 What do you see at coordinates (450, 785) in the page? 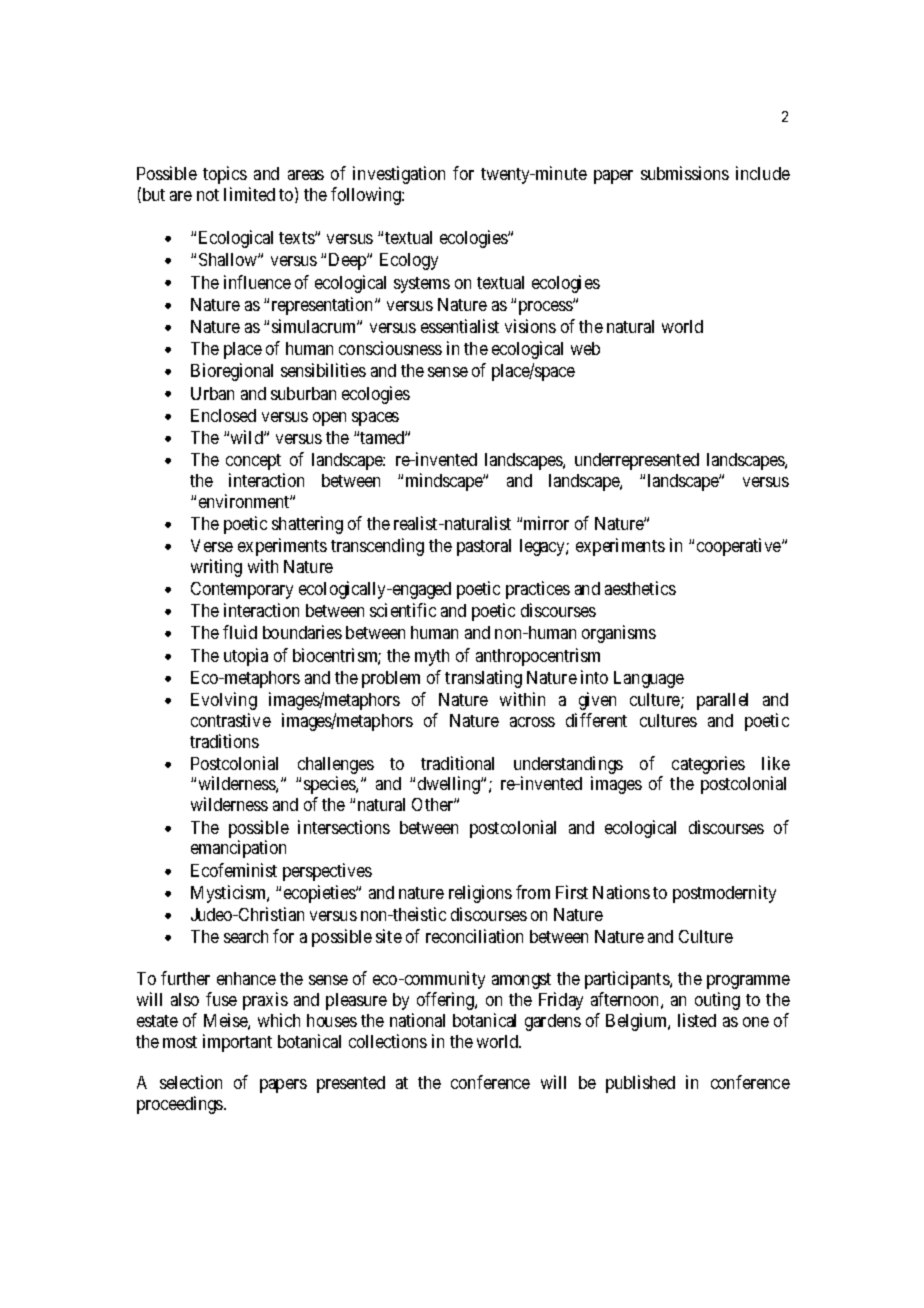
I see `dwelling` at bounding box center [450, 785].
